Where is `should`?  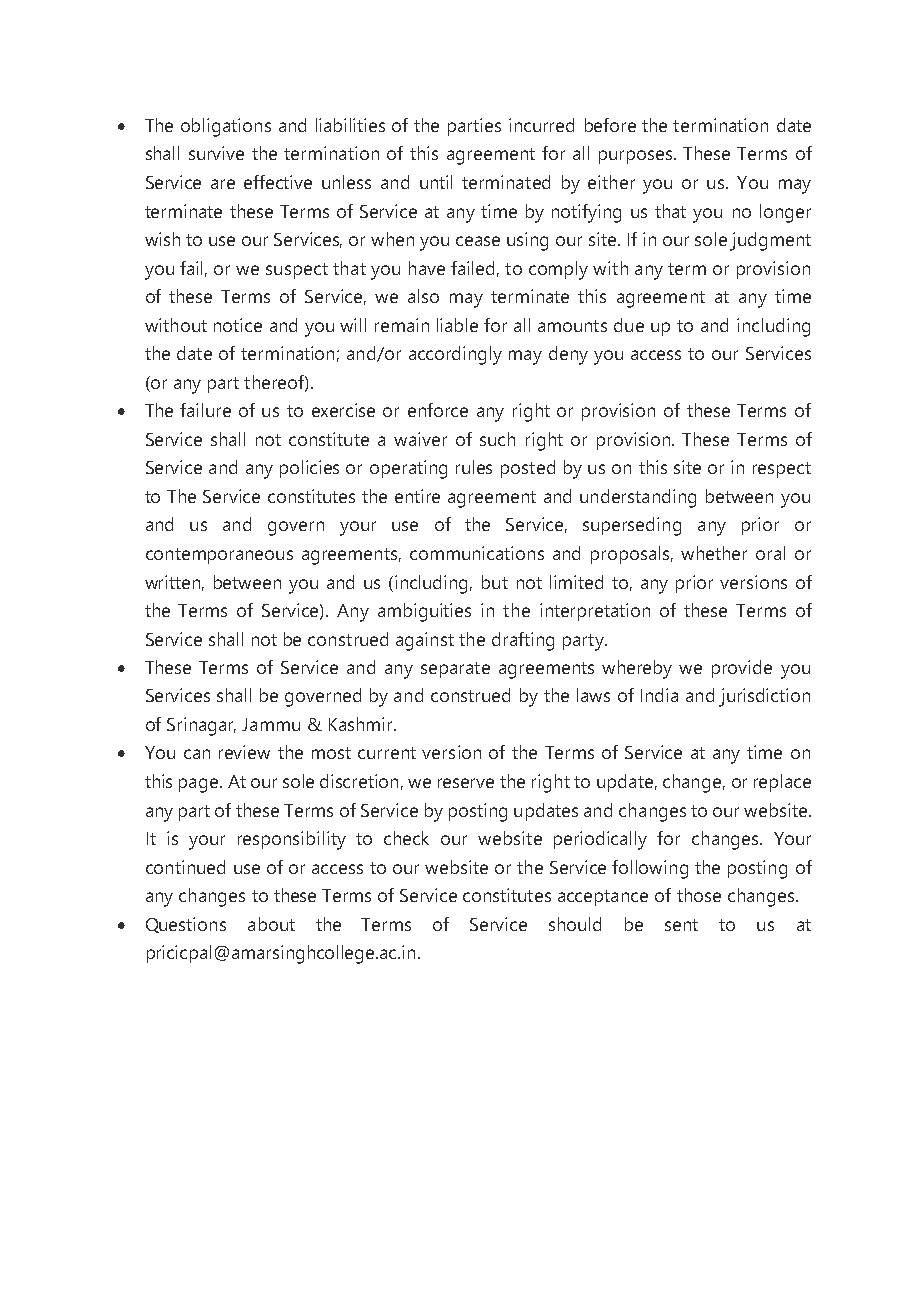 should is located at coordinates (575, 924).
